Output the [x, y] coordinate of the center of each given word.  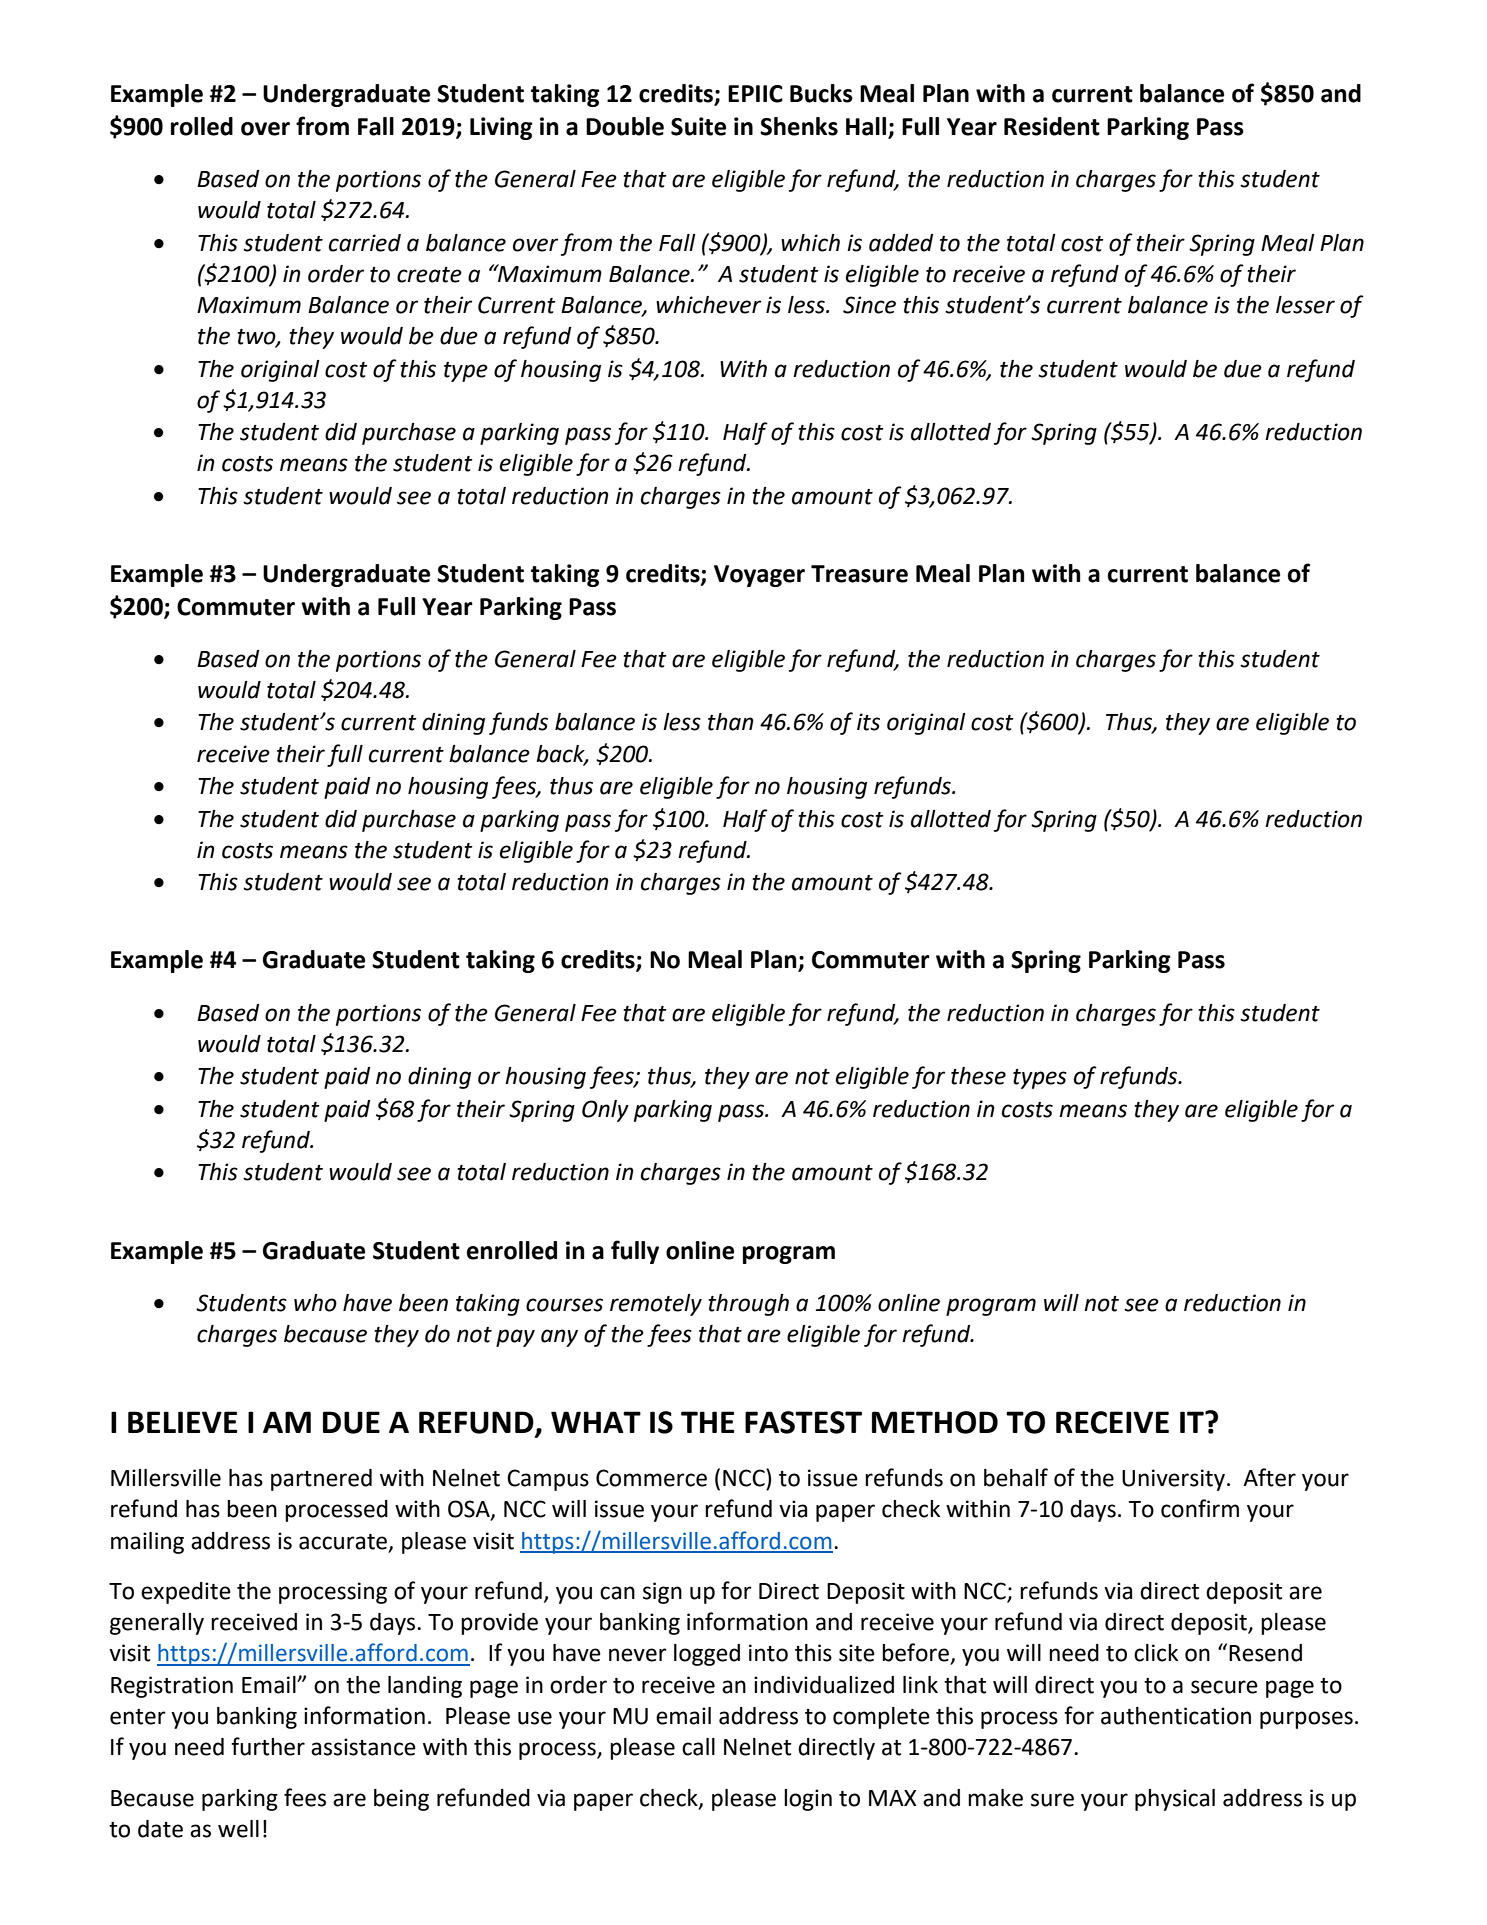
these [978, 1076]
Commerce [651, 1478]
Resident [1052, 126]
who [315, 1303]
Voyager [759, 576]
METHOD [935, 1422]
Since [869, 305]
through [748, 1305]
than [731, 722]
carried [365, 243]
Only [605, 1111]
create [429, 275]
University [1173, 1480]
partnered [321, 1480]
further [268, 1746]
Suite [698, 126]
